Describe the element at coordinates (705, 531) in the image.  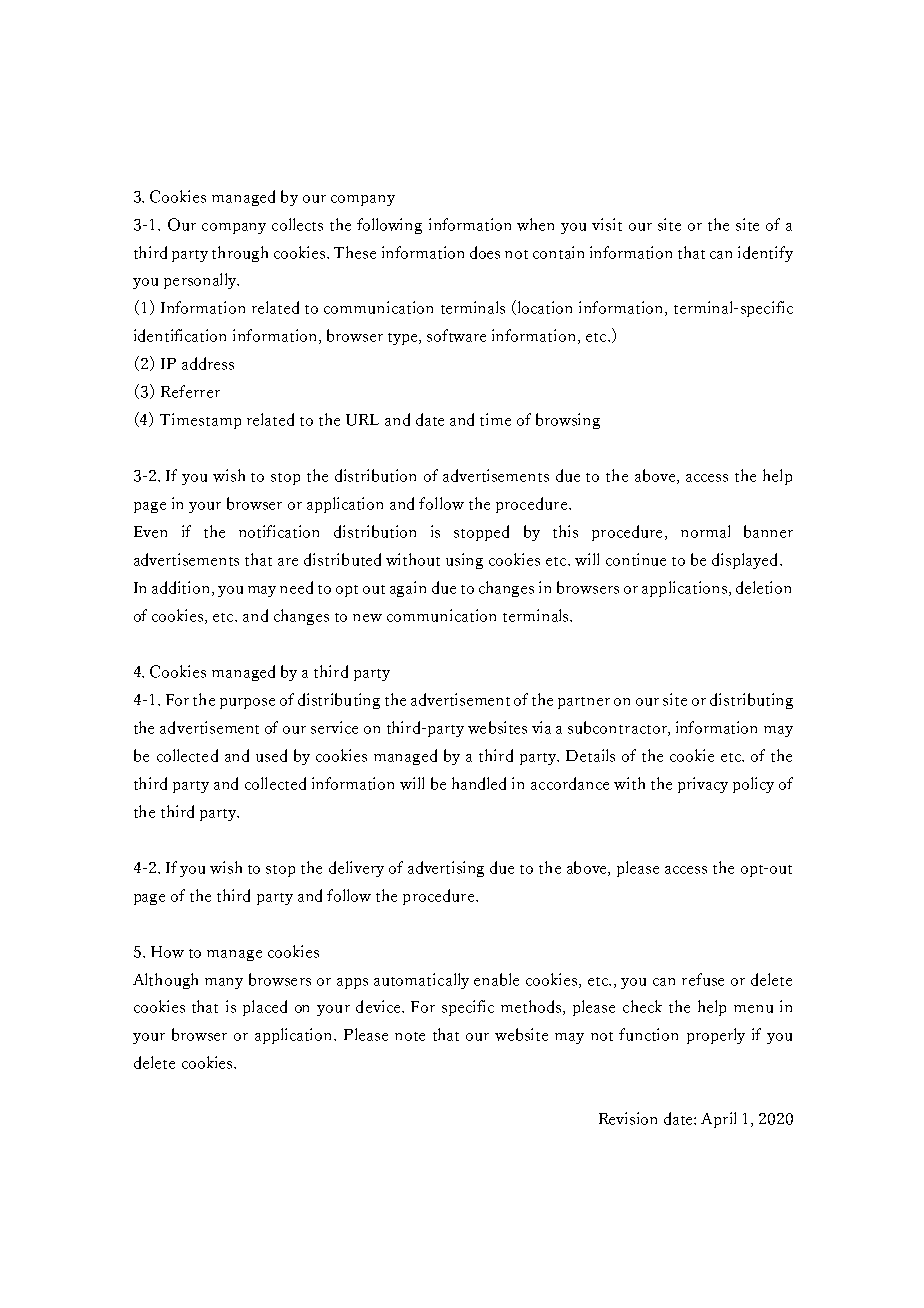
I see `normal` at that location.
